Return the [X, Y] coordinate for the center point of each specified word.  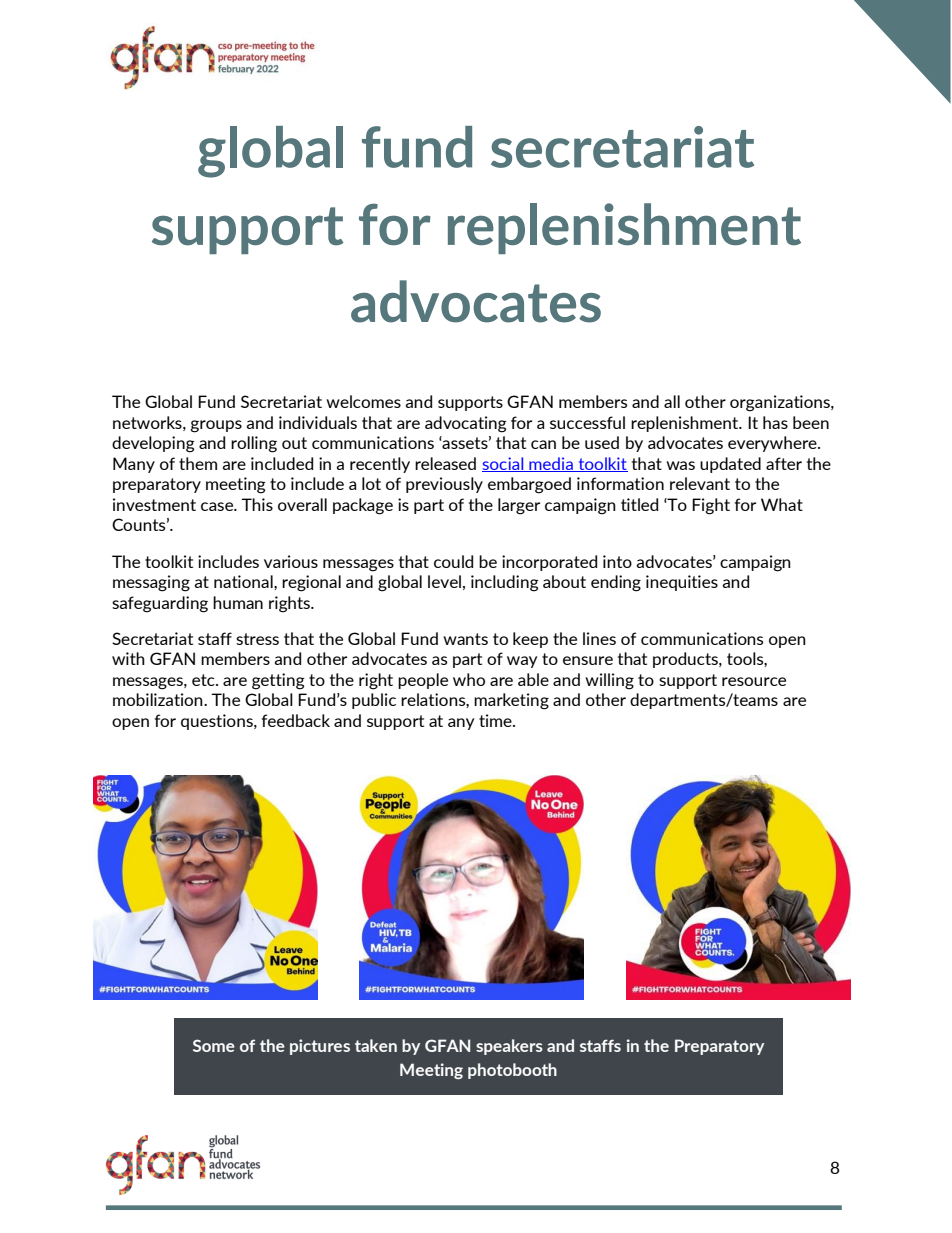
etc [204, 680]
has [775, 422]
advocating [466, 424]
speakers [509, 1047]
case [218, 506]
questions [218, 722]
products [686, 660]
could [453, 561]
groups [216, 426]
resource [754, 681]
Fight [711, 506]
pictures [320, 1047]
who [469, 679]
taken [376, 1045]
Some [214, 1045]
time [496, 720]
